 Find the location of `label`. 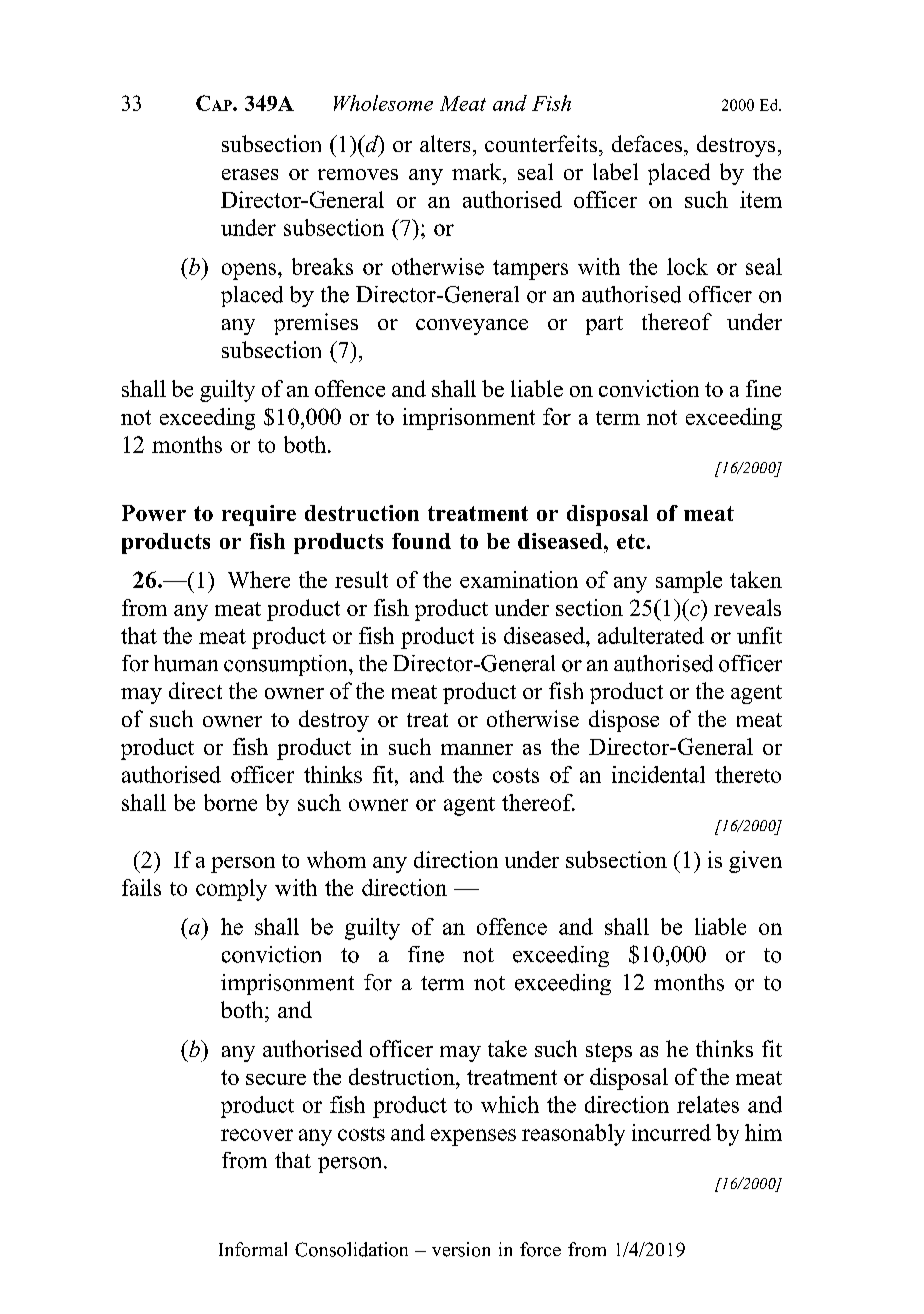

label is located at coordinates (615, 171).
